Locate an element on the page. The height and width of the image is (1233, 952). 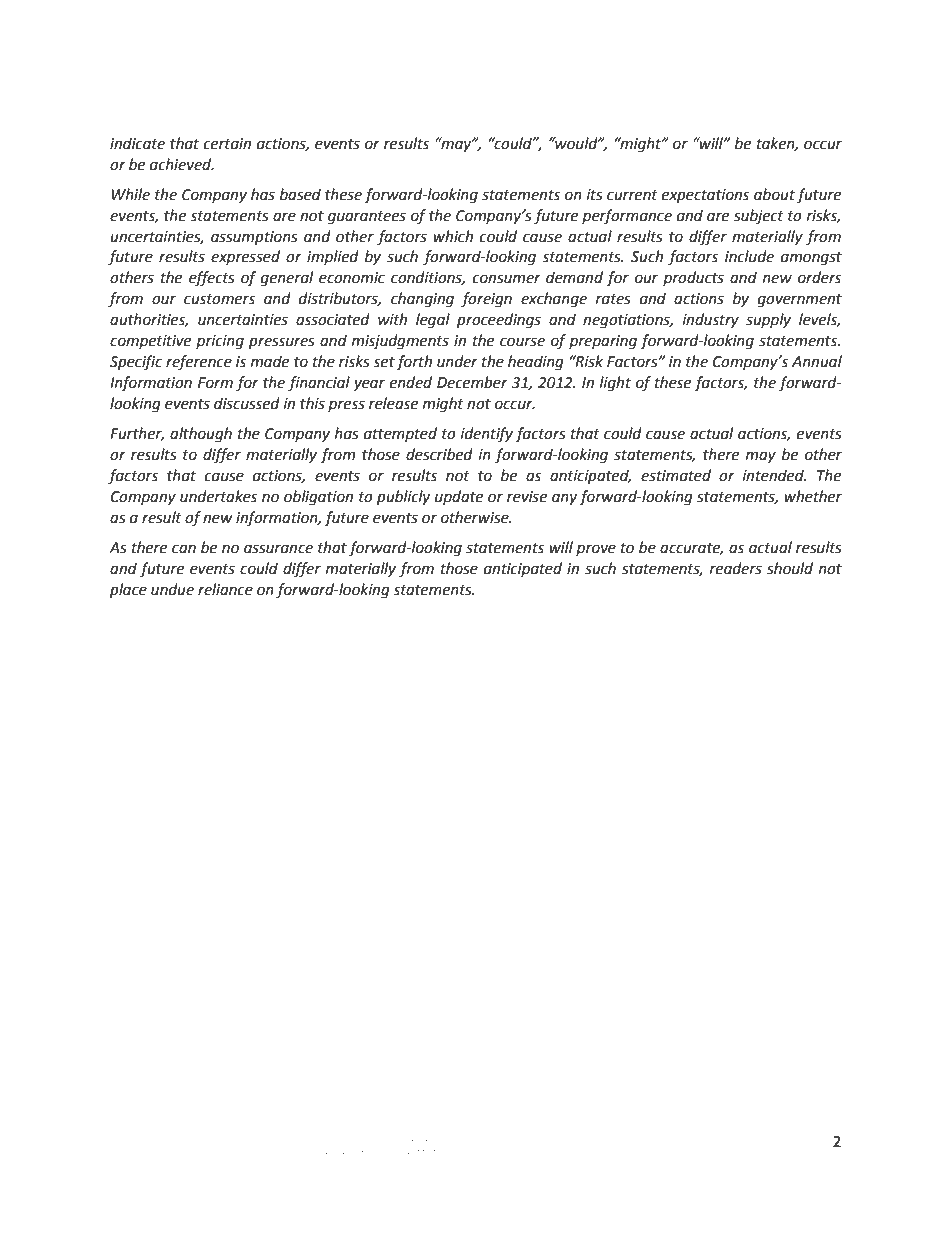
readers is located at coordinates (736, 568).
